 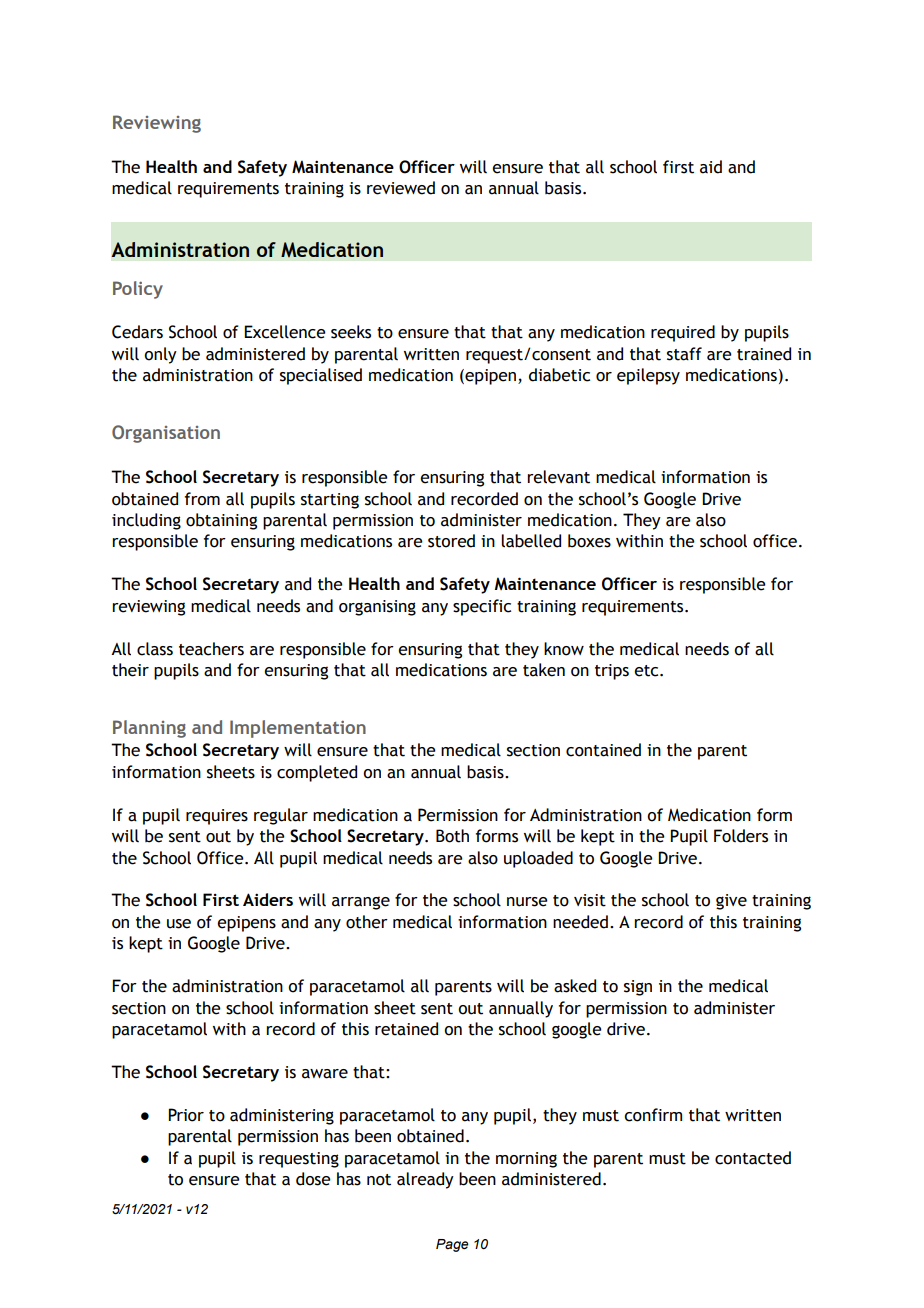 I want to click on give, so click(x=731, y=902).
